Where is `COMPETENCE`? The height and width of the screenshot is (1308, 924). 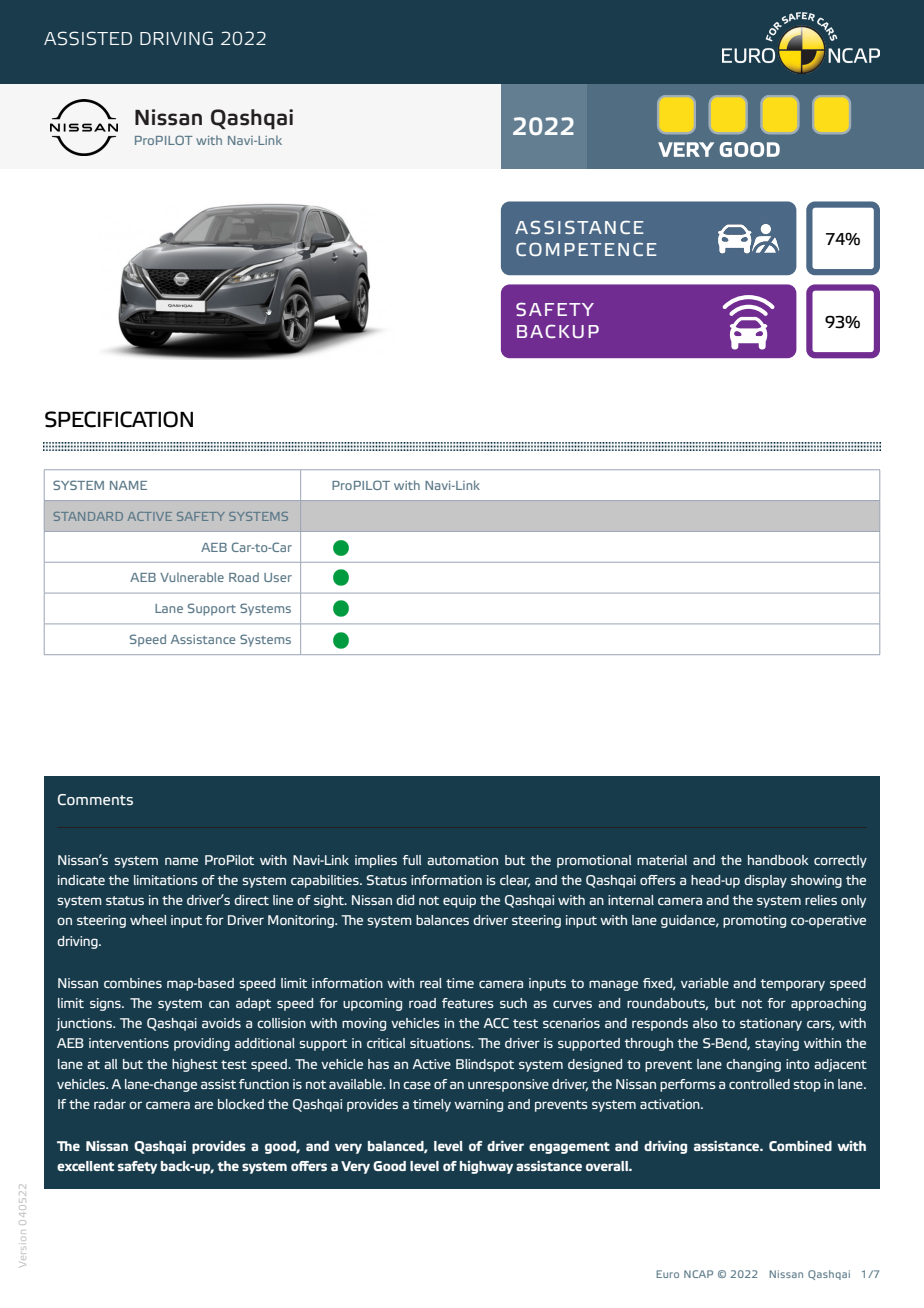
COMPETENCE is located at coordinates (586, 249).
